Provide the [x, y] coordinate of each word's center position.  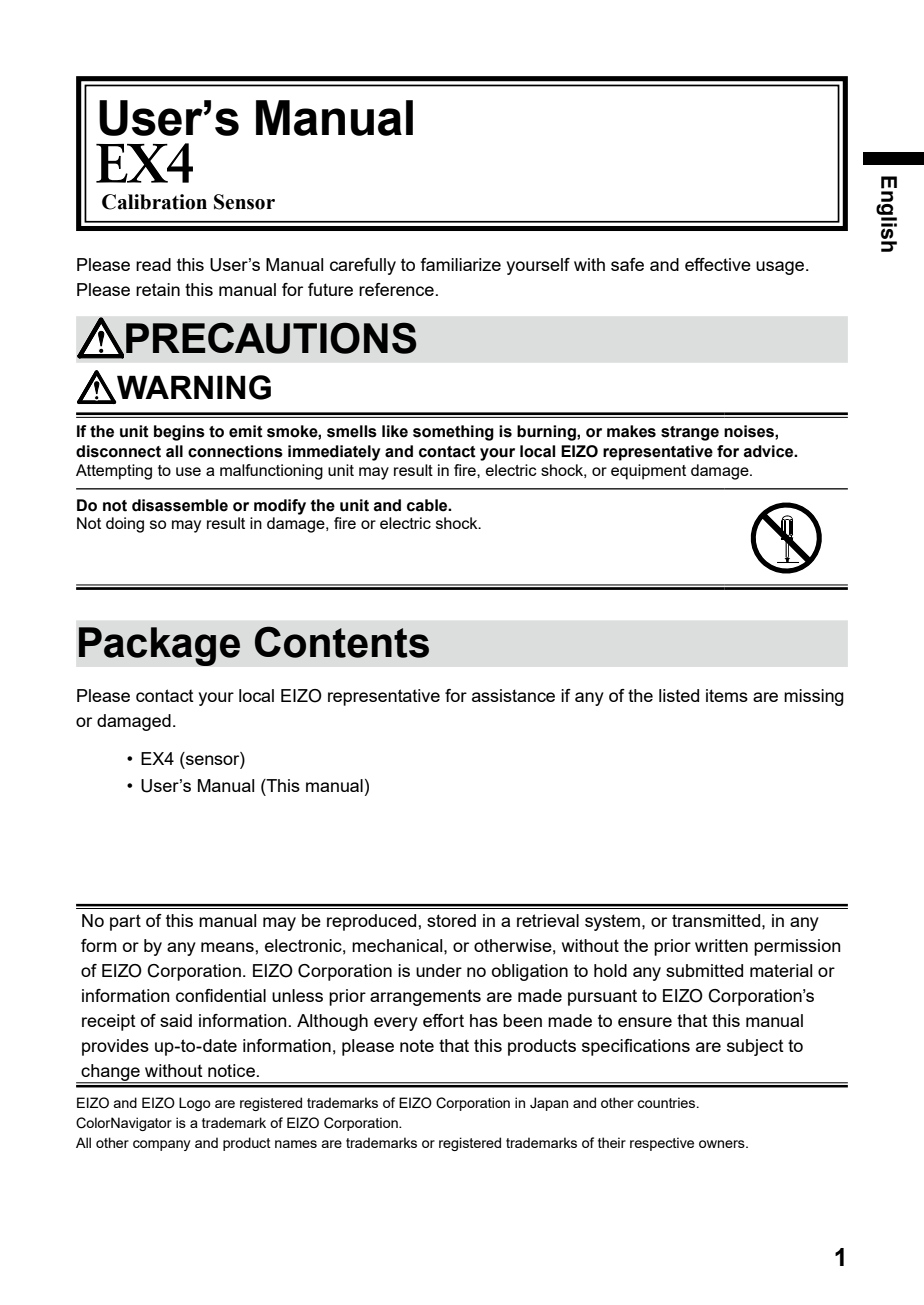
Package [159, 646]
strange [690, 433]
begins [179, 433]
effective [718, 264]
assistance [513, 695]
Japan [549, 1104]
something [453, 433]
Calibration [154, 202]
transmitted [717, 920]
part [125, 922]
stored [451, 920]
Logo [195, 1104]
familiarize [460, 264]
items [727, 695]
